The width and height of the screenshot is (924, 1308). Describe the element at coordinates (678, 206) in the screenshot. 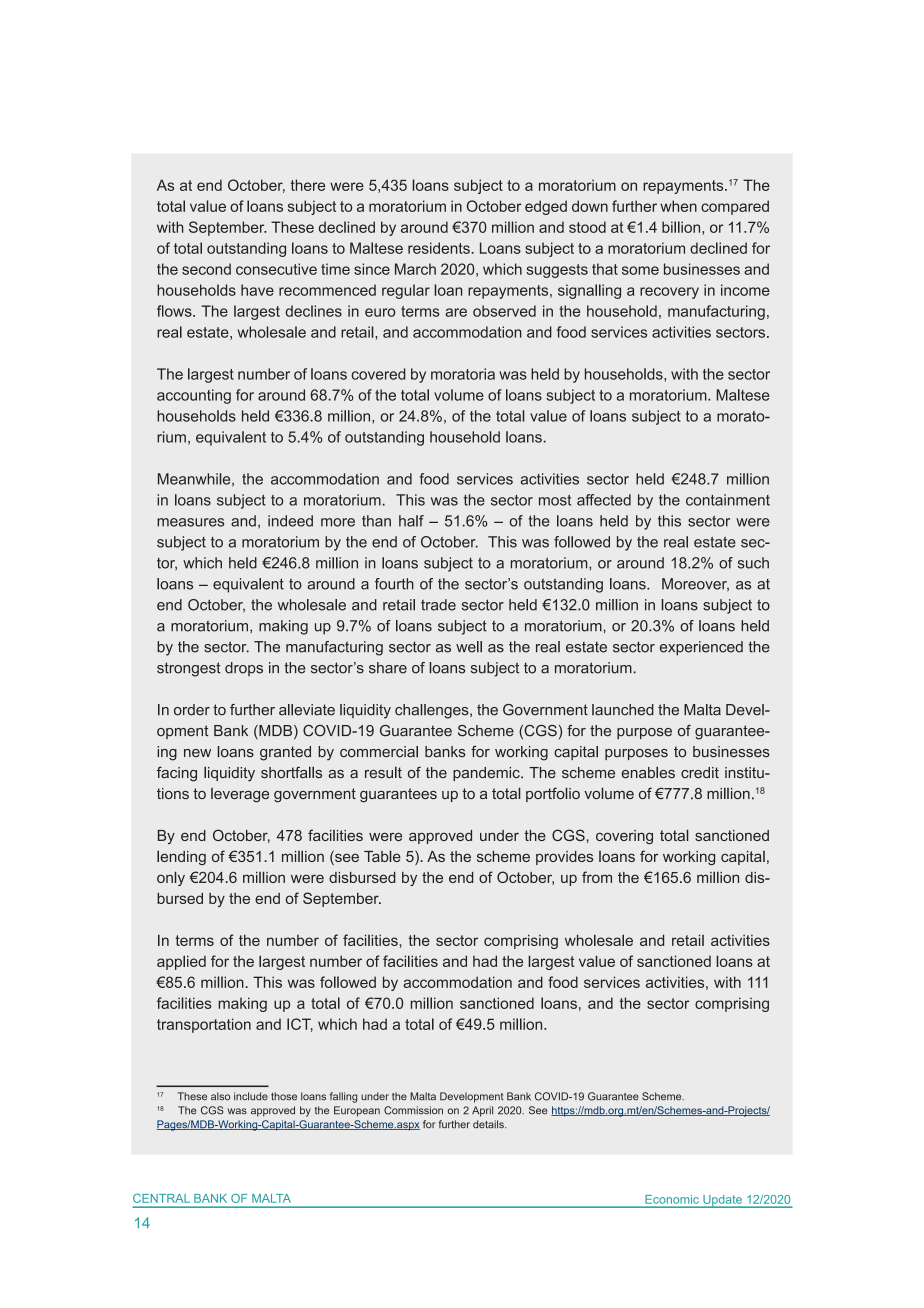

I see `when` at that location.
